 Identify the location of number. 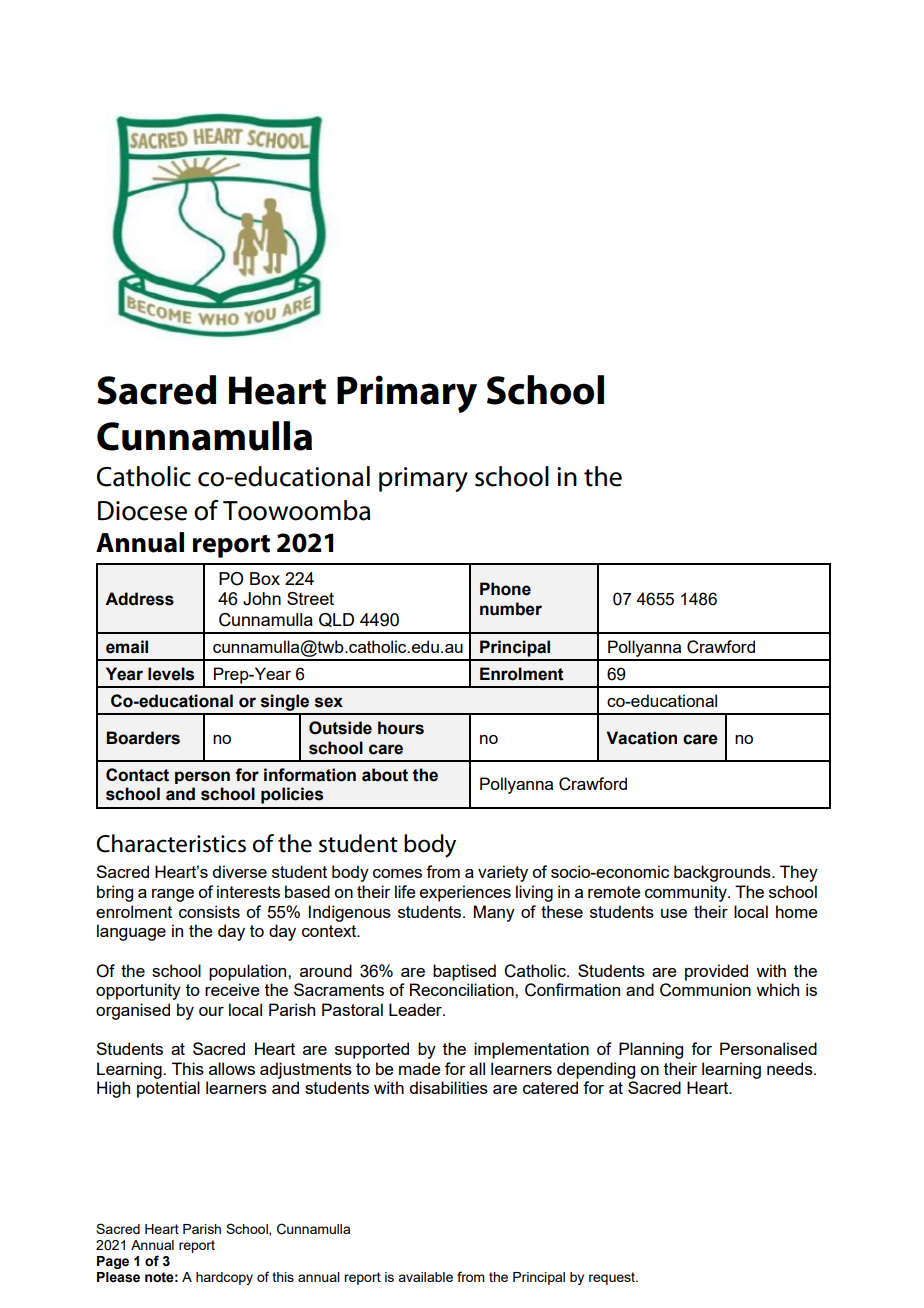
(511, 609).
